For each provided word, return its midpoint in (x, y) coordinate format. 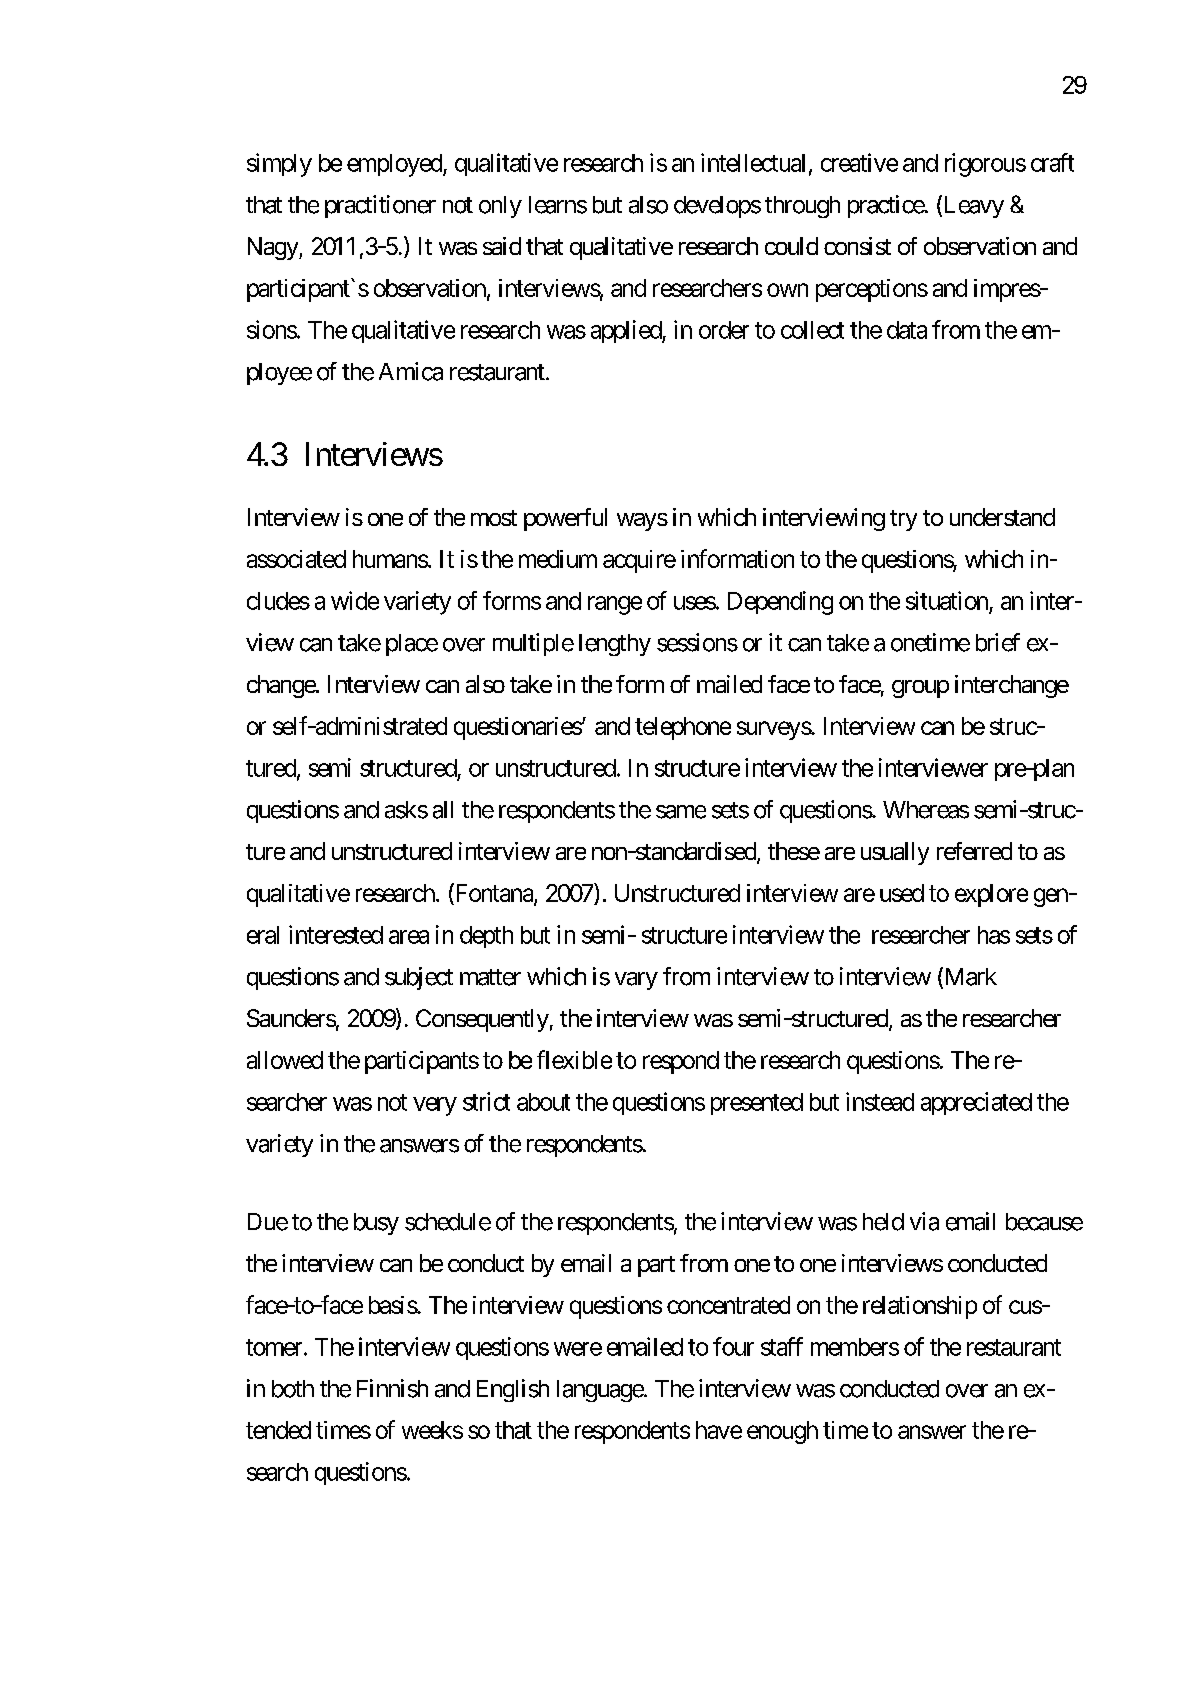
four (733, 1346)
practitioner (380, 206)
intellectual (753, 162)
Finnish (392, 1388)
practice (886, 206)
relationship (920, 1307)
